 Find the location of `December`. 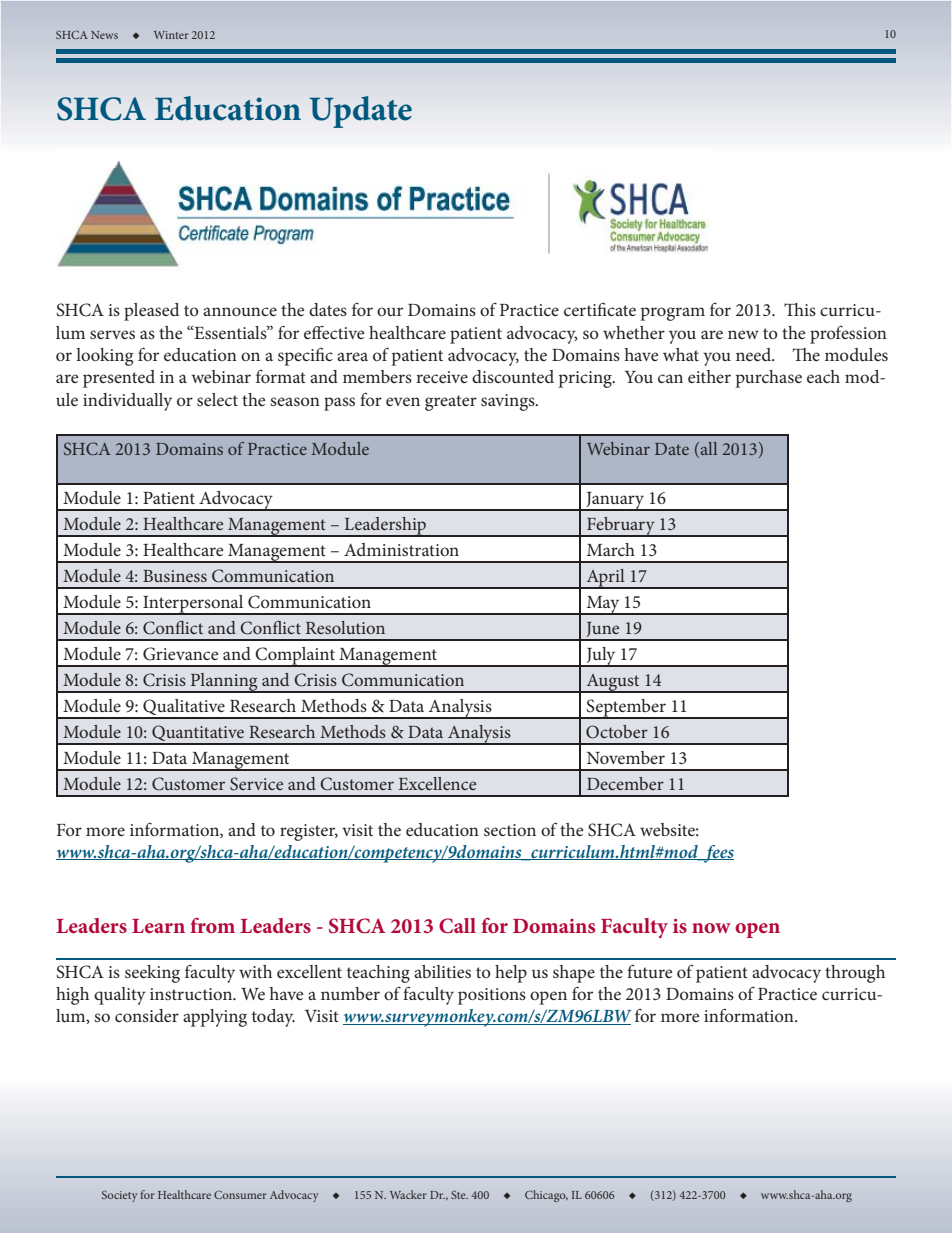

December is located at coordinates (625, 783).
